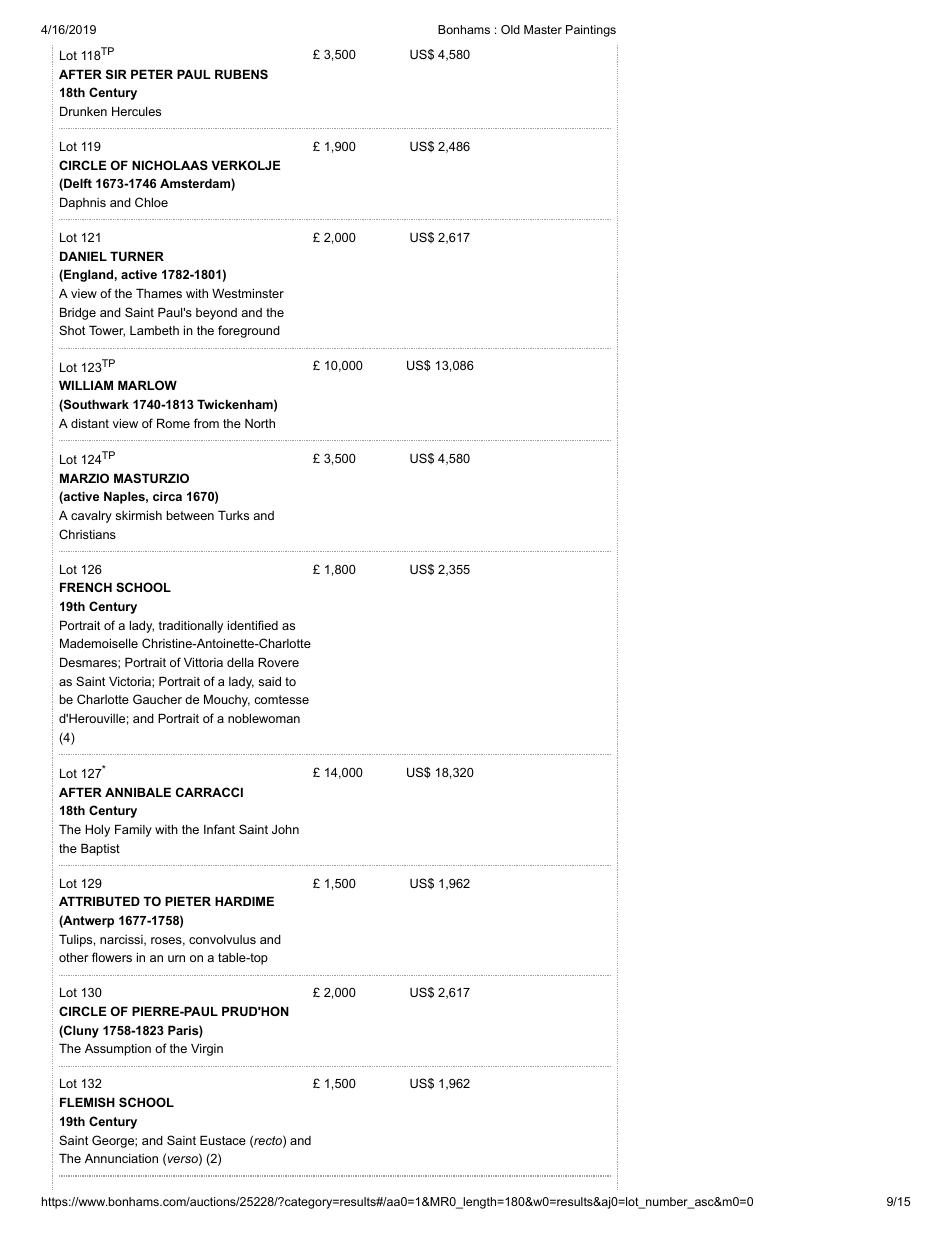 The height and width of the document is (1233, 952). I want to click on RUBENS, so click(241, 74).
